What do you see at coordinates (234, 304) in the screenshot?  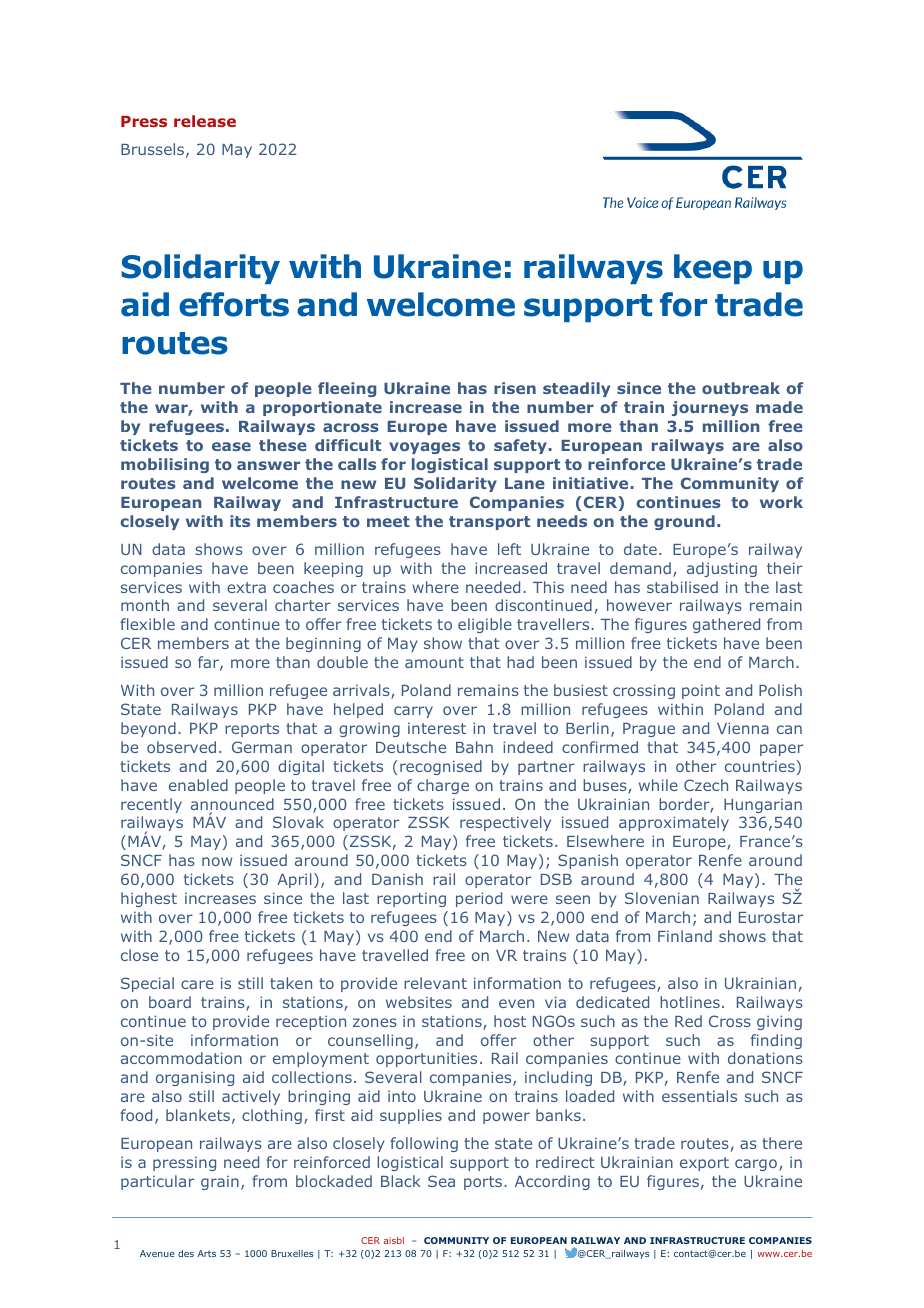 I see `efforts` at bounding box center [234, 304].
